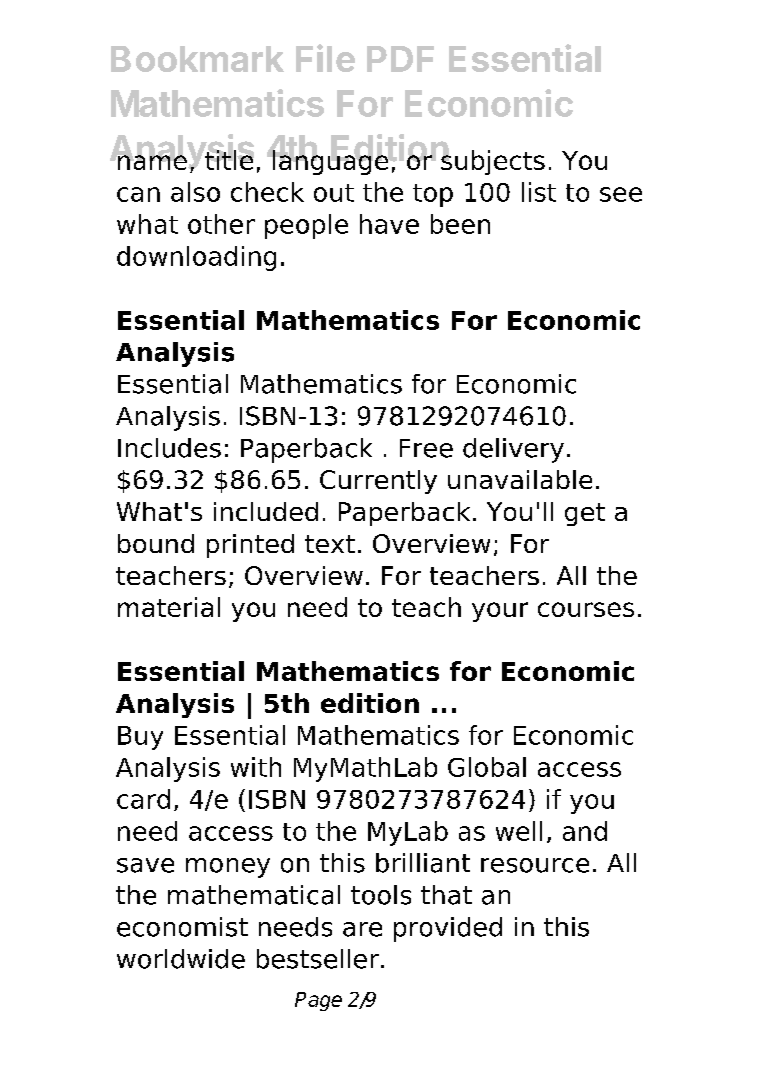 The image size is (760, 1072). I want to click on material, so click(169, 607).
